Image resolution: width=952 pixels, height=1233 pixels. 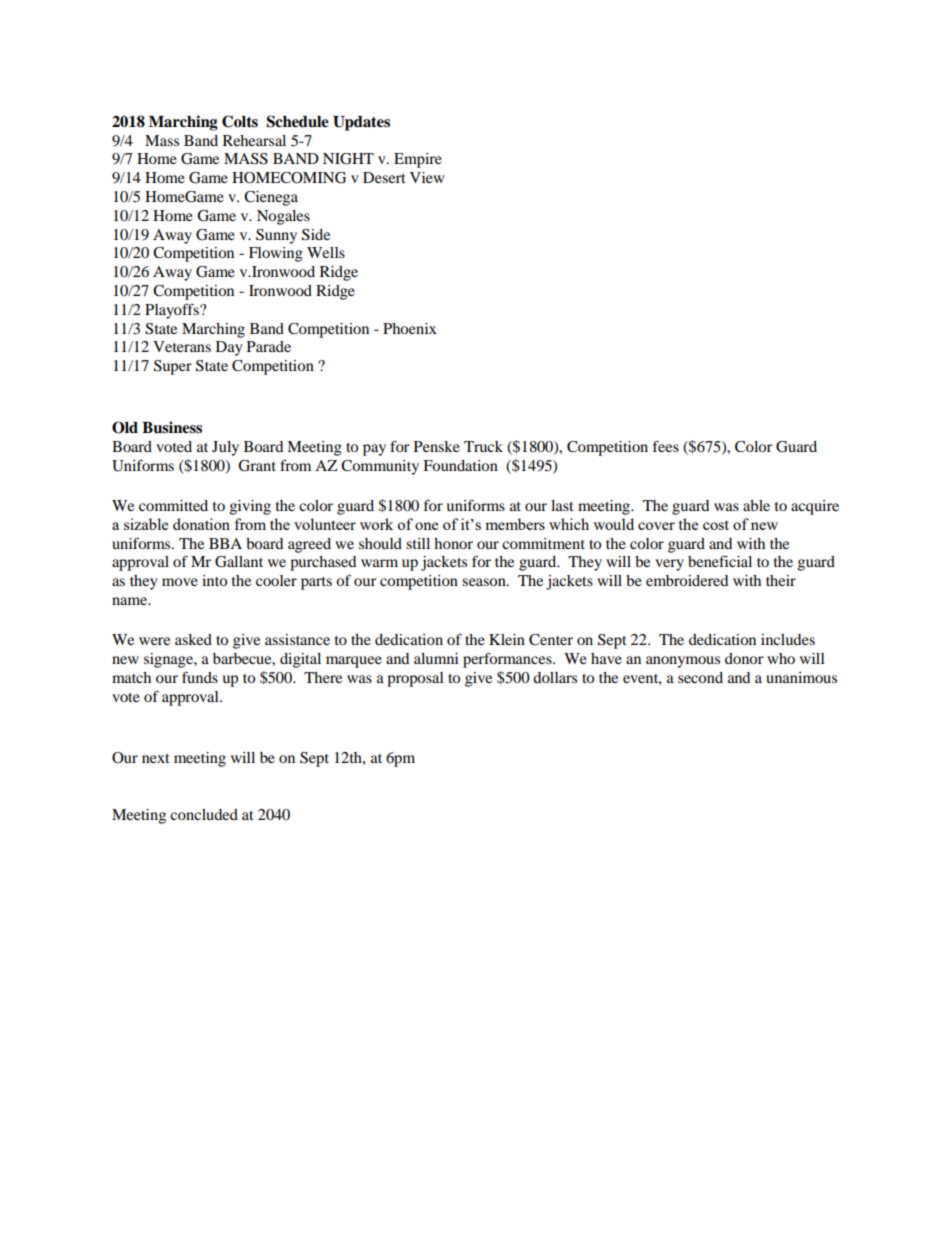 What do you see at coordinates (427, 177) in the screenshot?
I see `View` at bounding box center [427, 177].
